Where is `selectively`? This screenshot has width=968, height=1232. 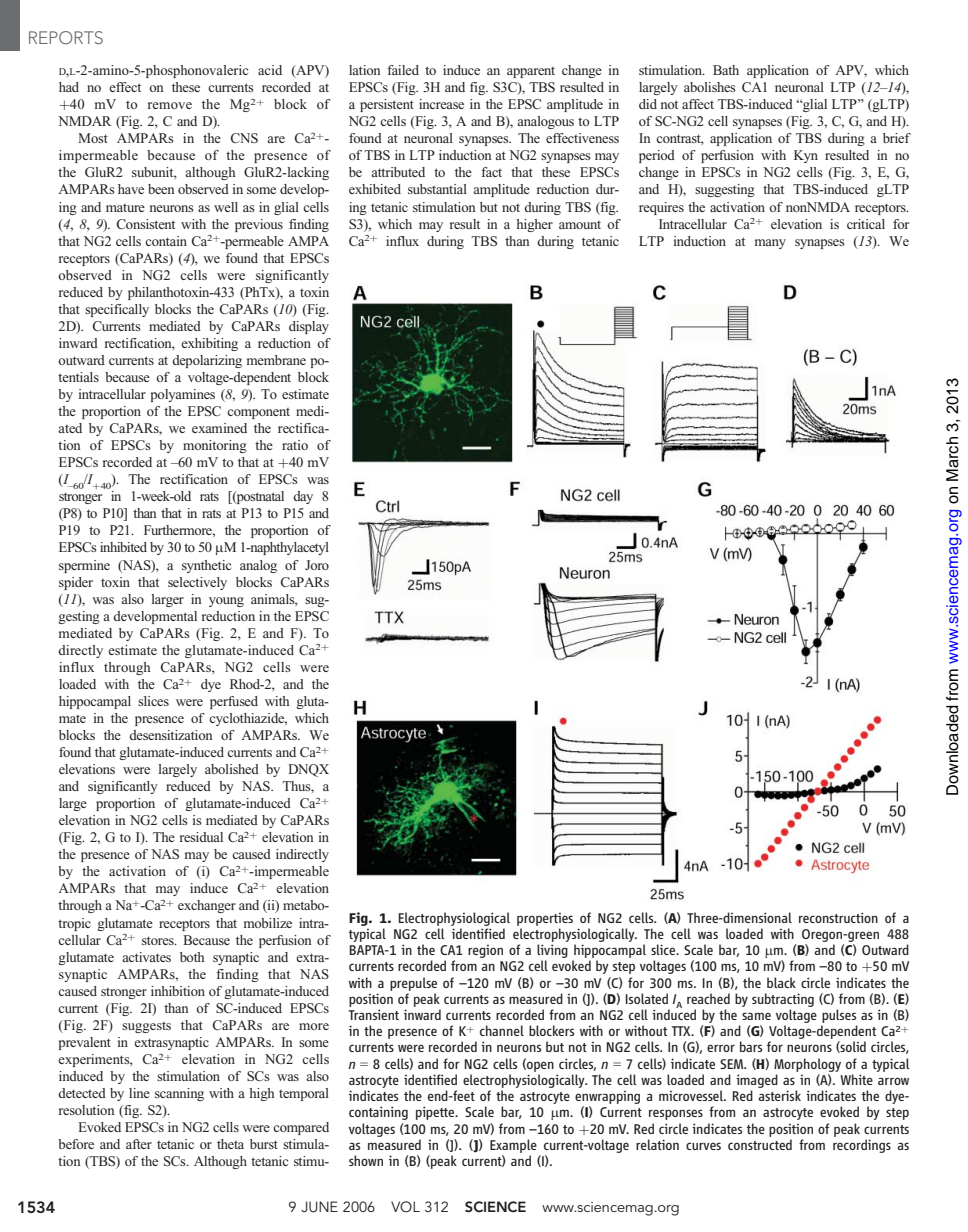
selectively is located at coordinates (197, 583).
